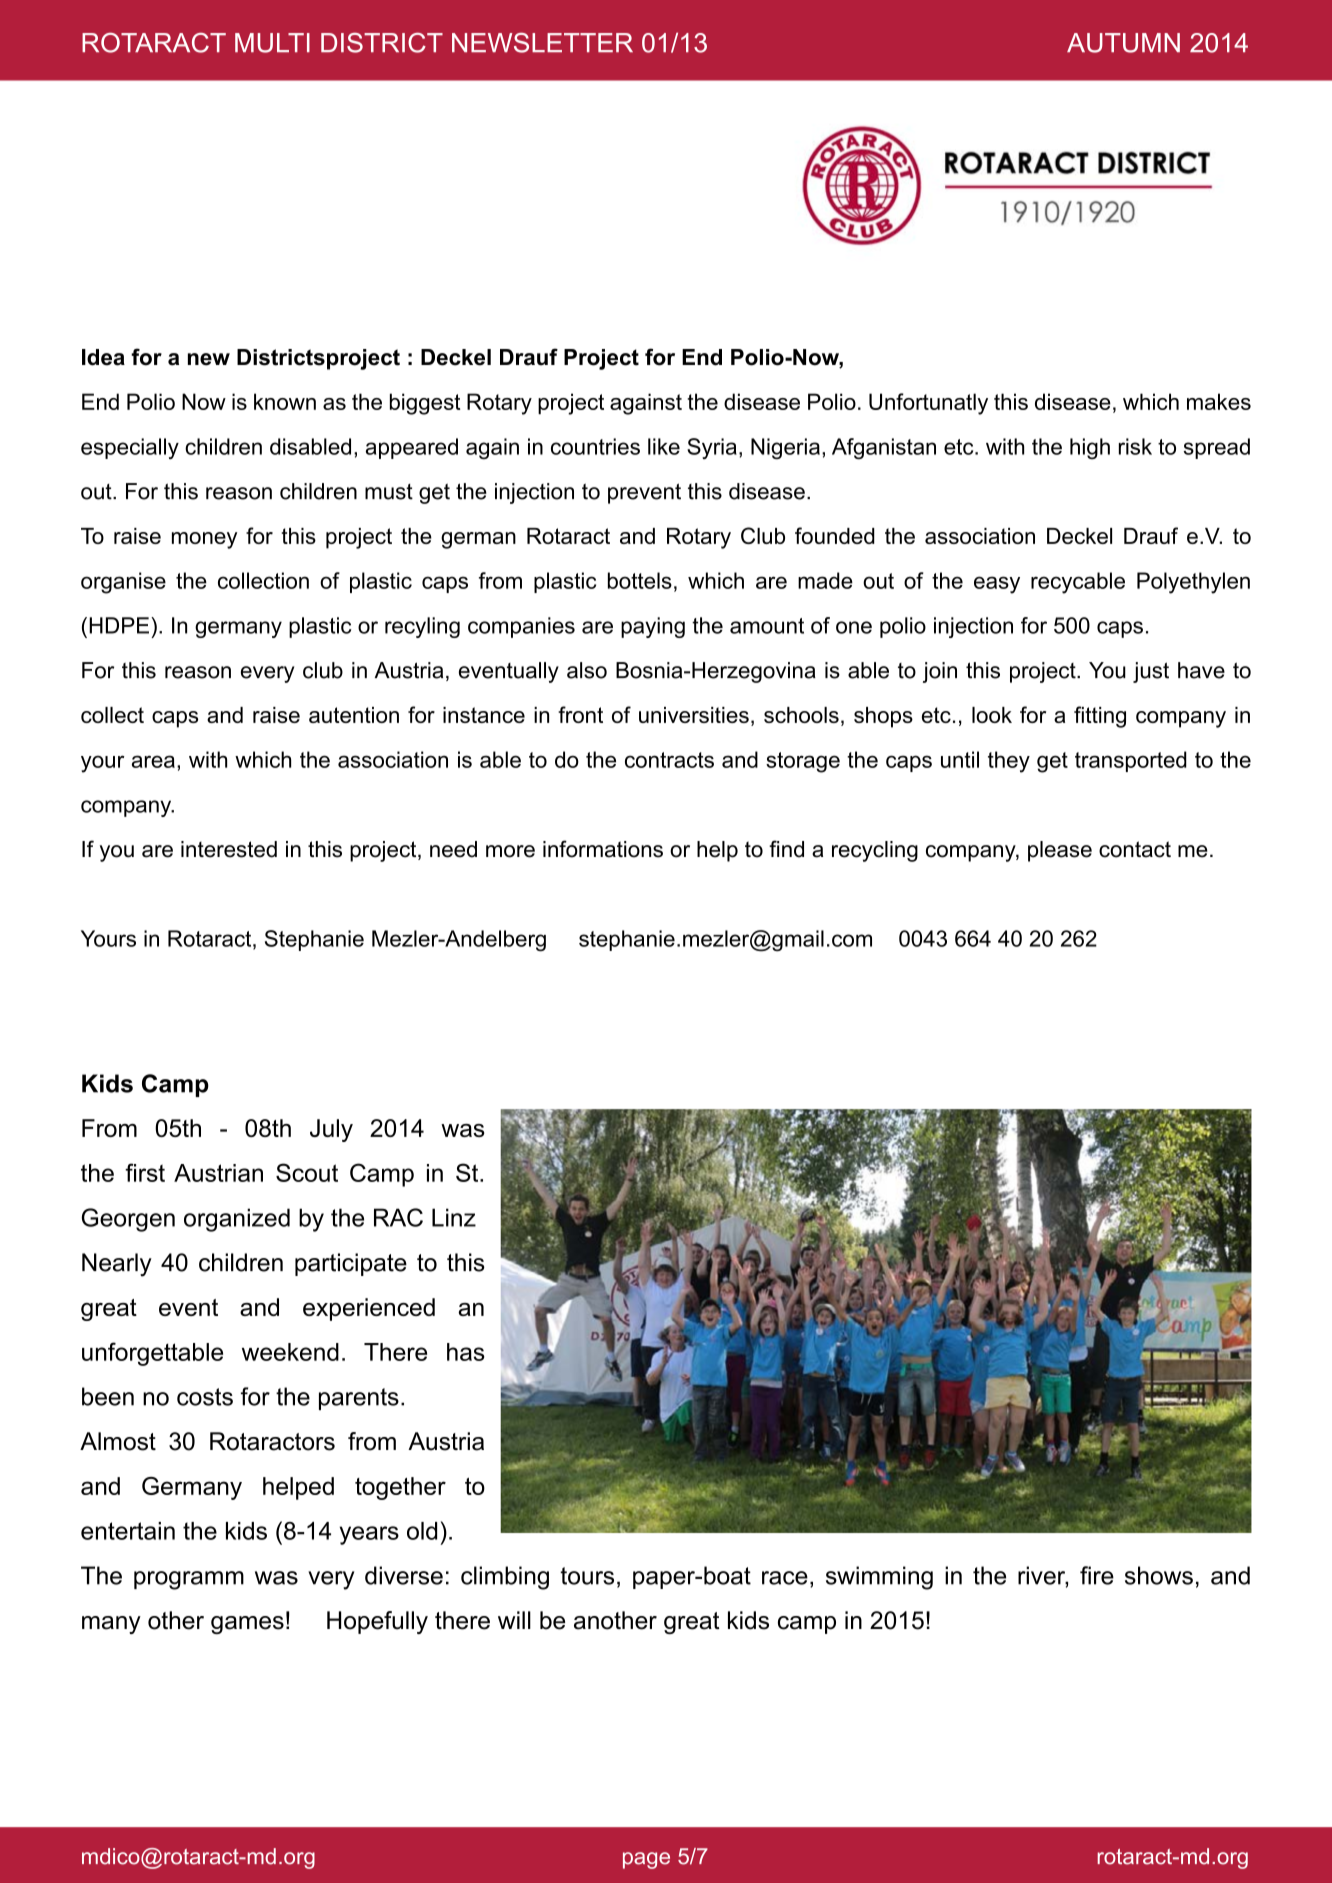 The height and width of the screenshot is (1883, 1332). I want to click on AUTUMN, so click(1123, 43).
